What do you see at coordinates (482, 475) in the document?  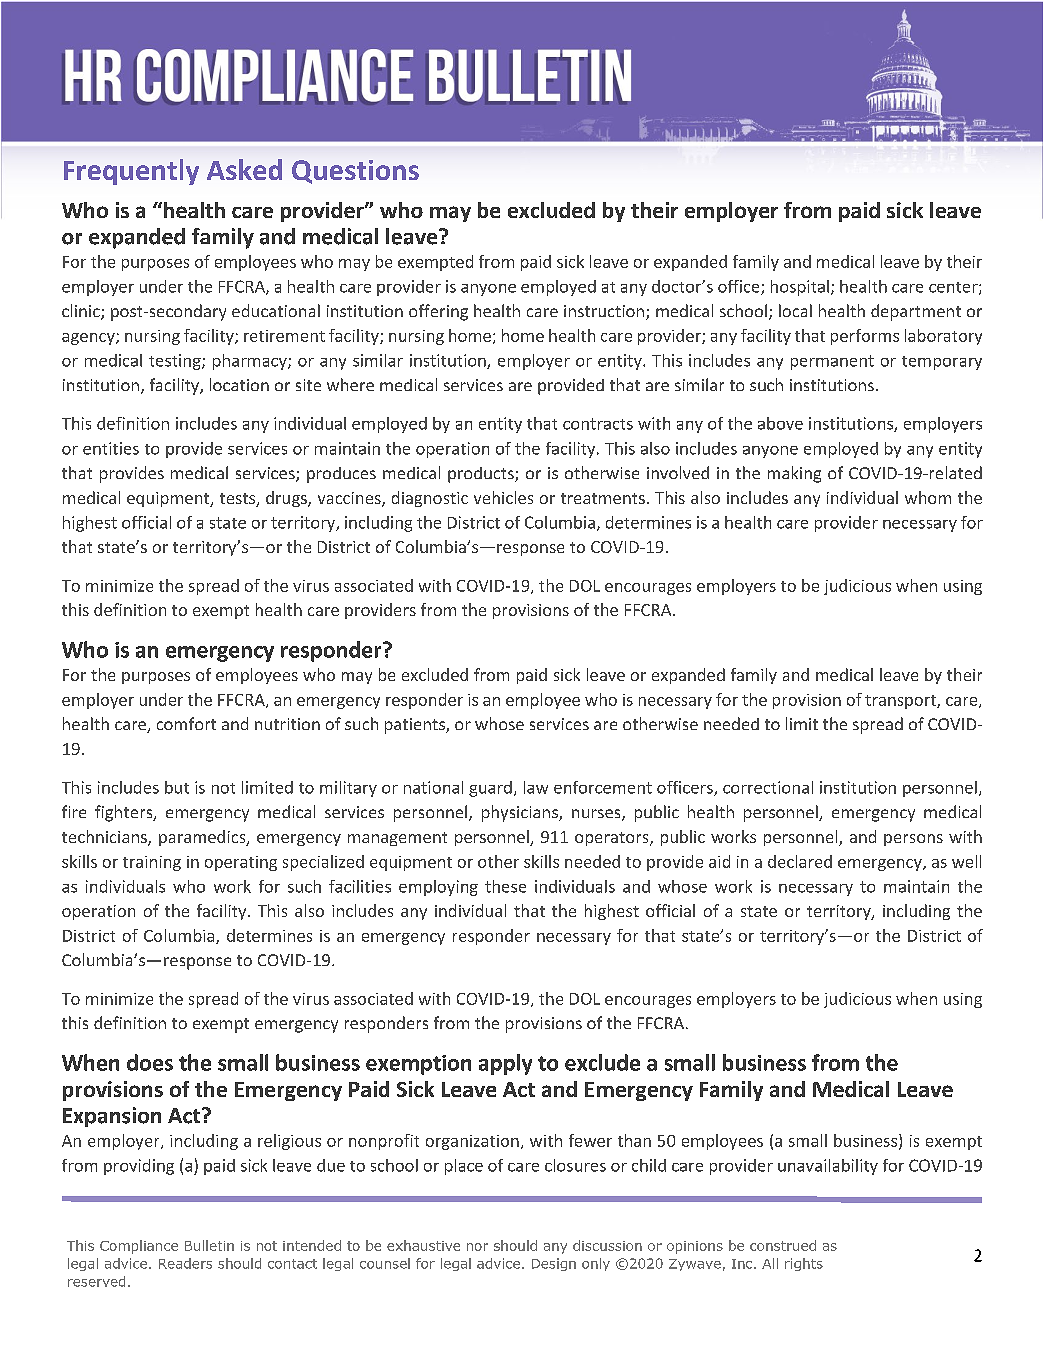 I see `products` at bounding box center [482, 475].
